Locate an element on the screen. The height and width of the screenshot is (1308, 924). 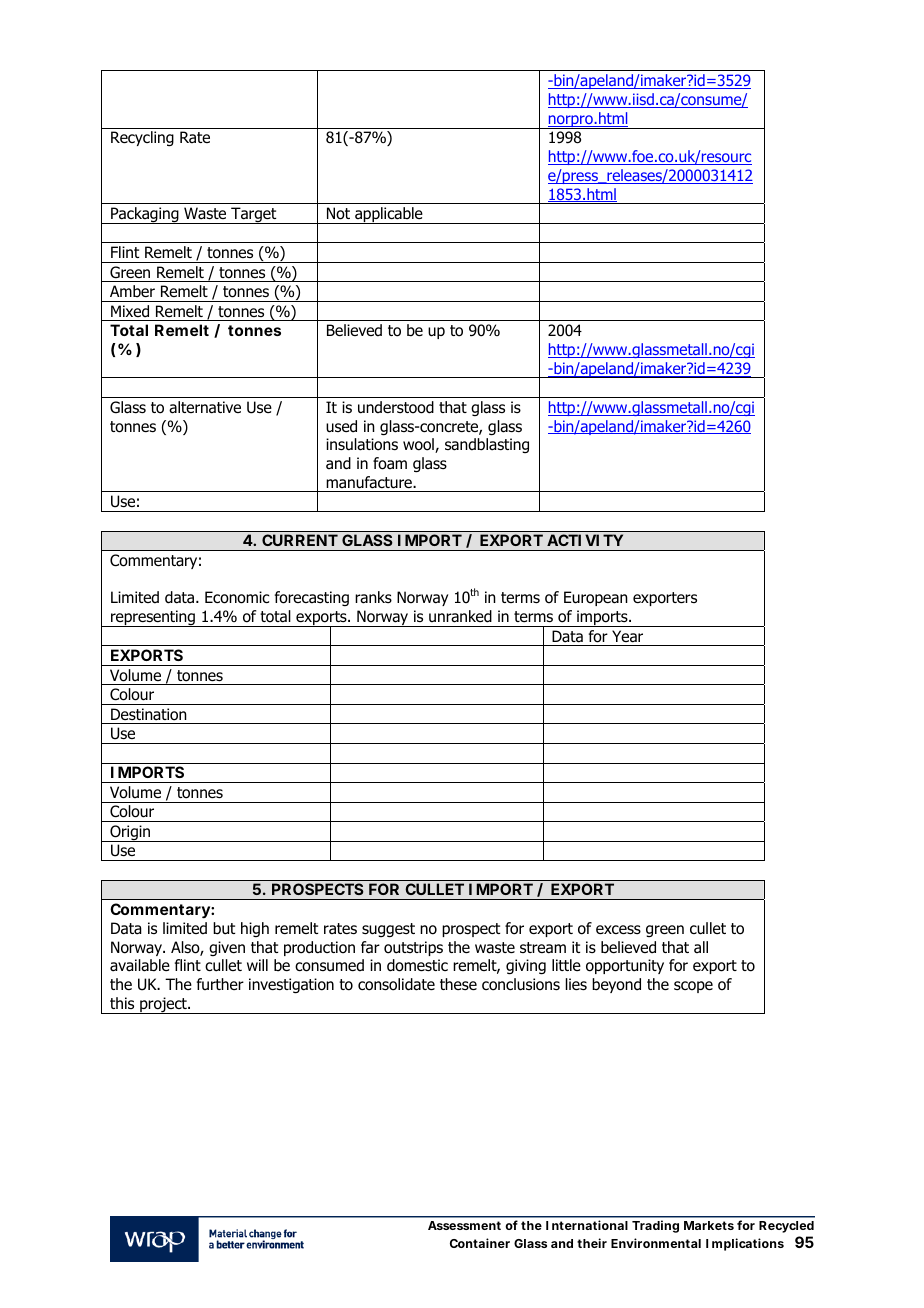
Recycling is located at coordinates (142, 139).
